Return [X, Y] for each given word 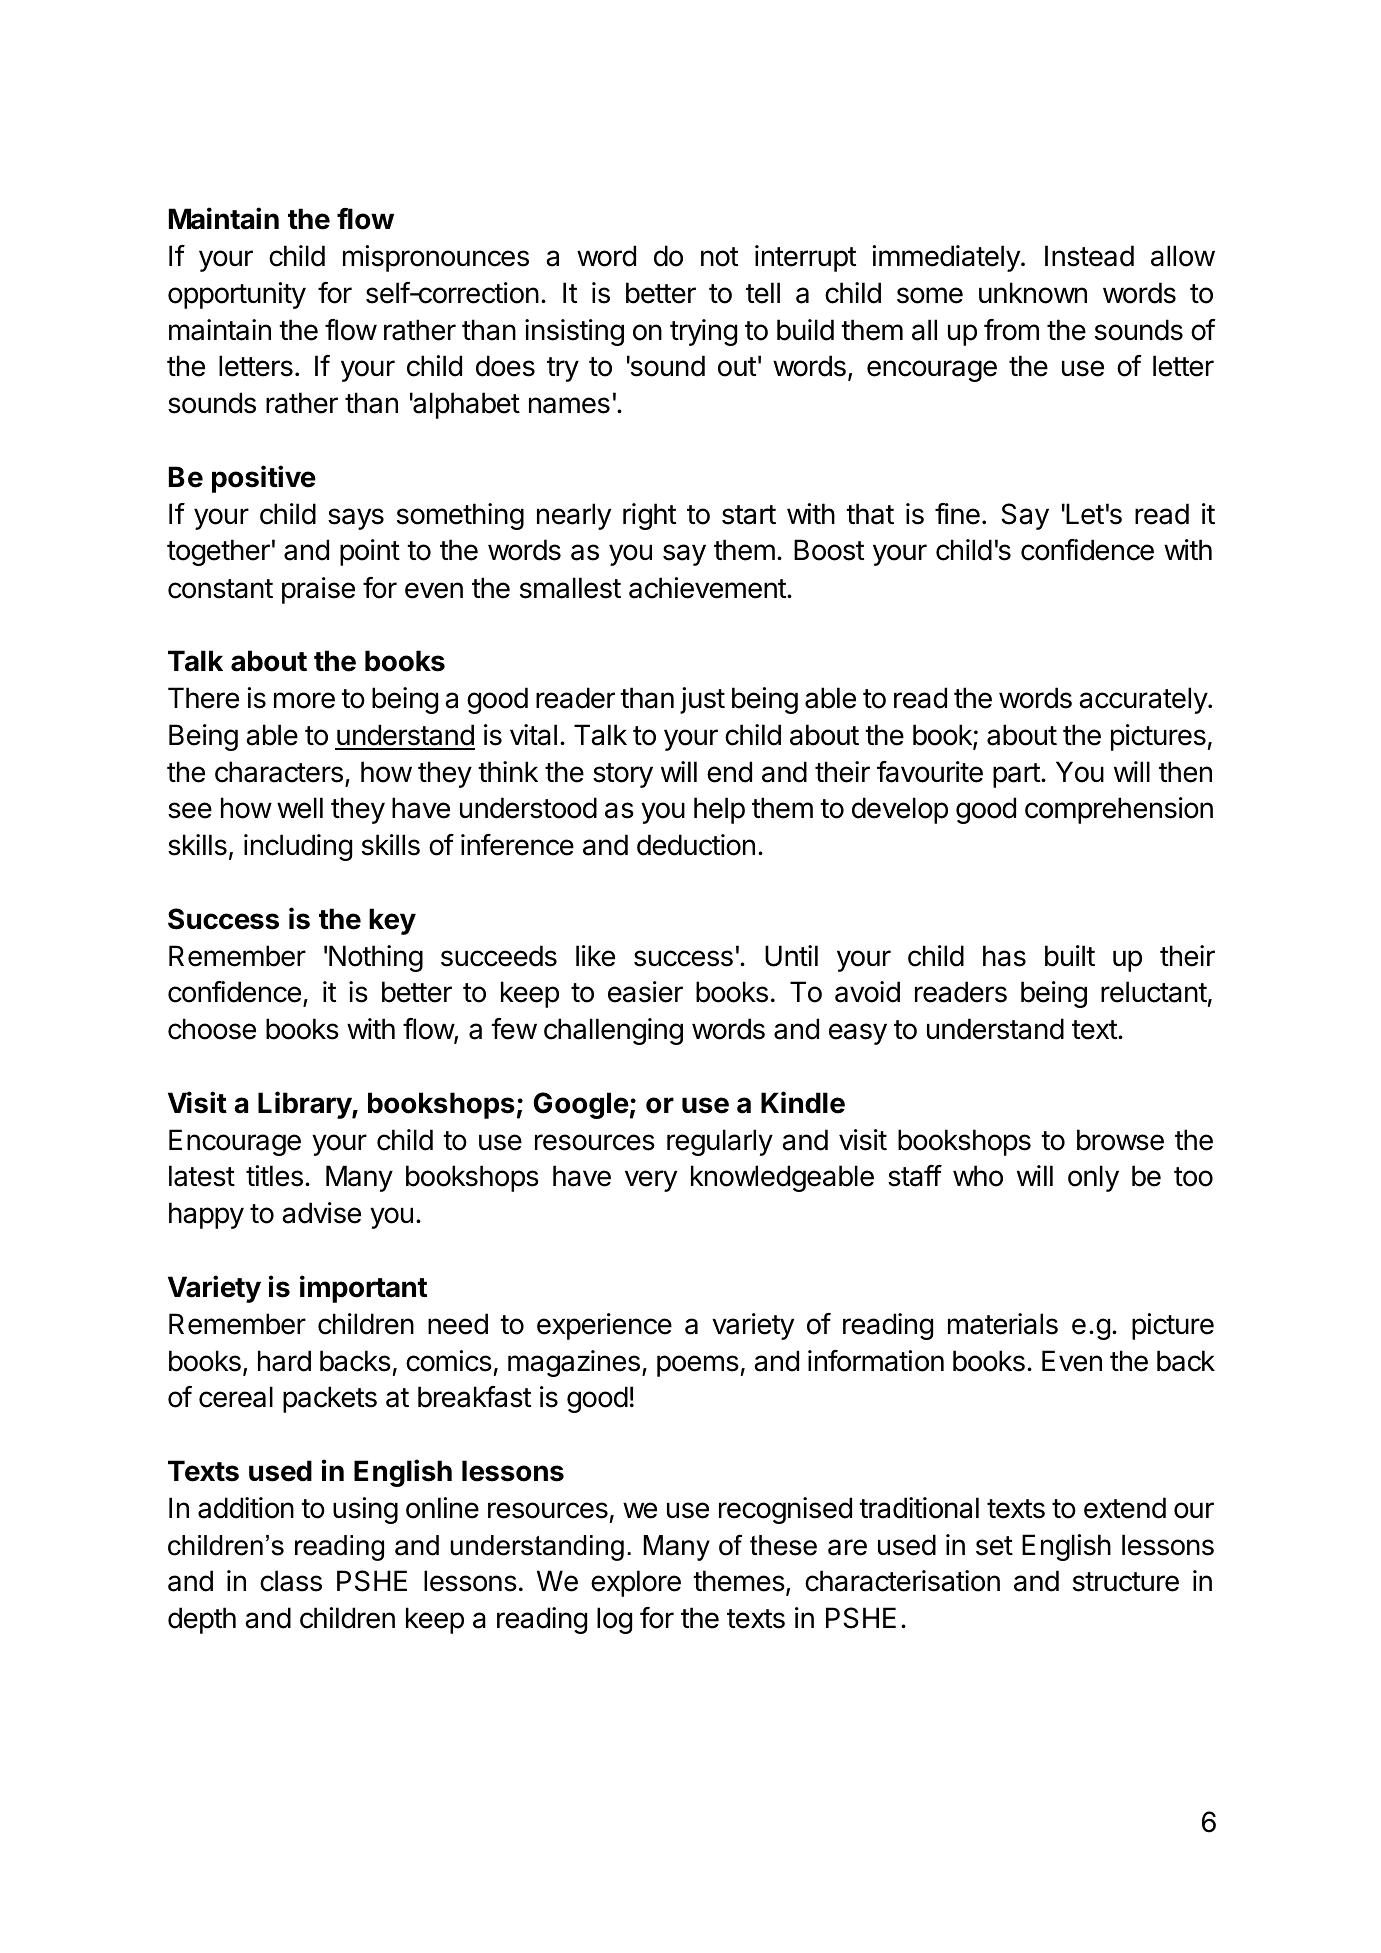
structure [1126, 1582]
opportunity [237, 295]
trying [703, 332]
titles [274, 1176]
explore [636, 1583]
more [304, 700]
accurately [1144, 700]
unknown [1033, 293]
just [702, 700]
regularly [720, 1142]
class [291, 1581]
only [1093, 1178]
